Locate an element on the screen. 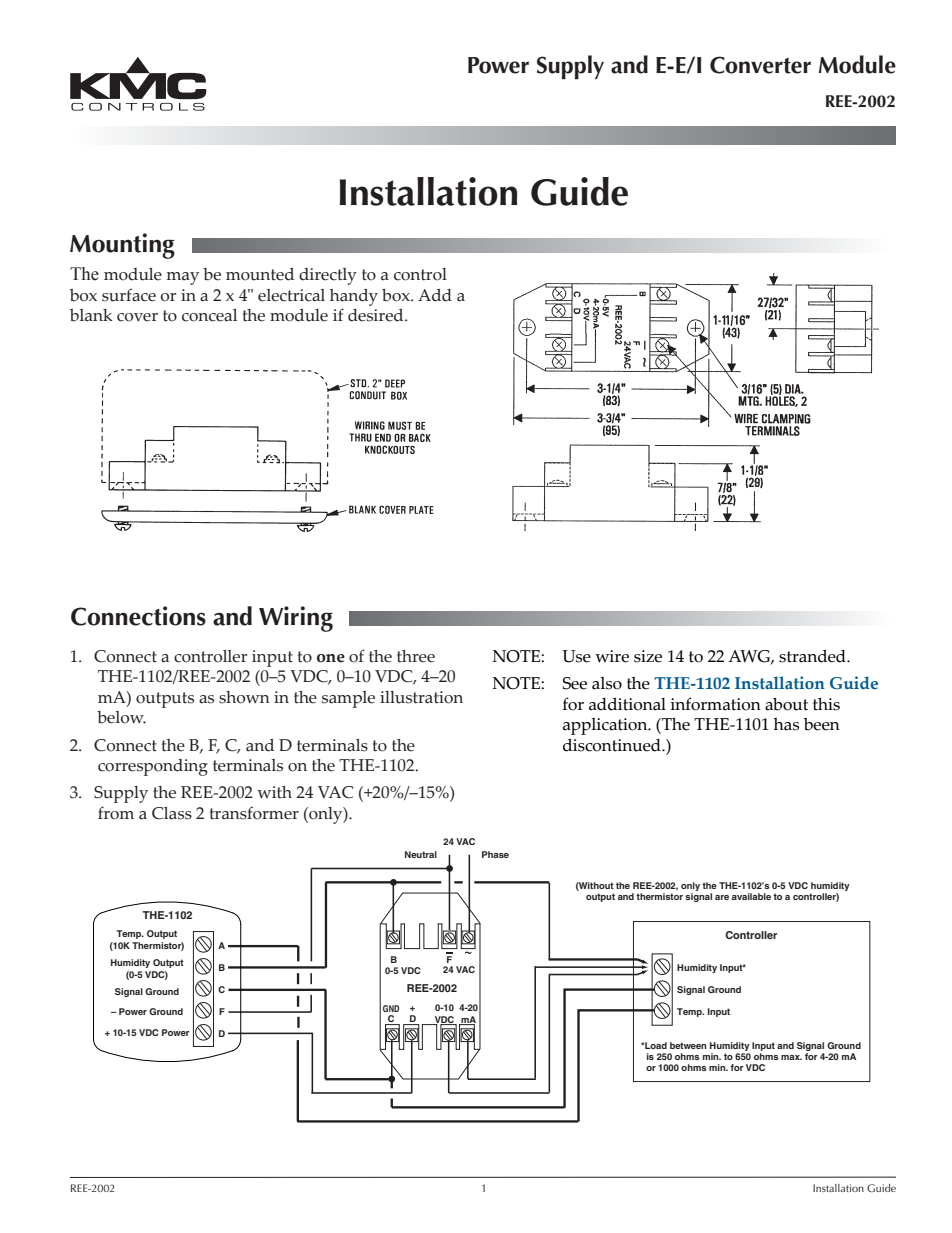 Image resolution: width=952 pixels, height=1233 pixels. corresponding is located at coordinates (153, 767).
